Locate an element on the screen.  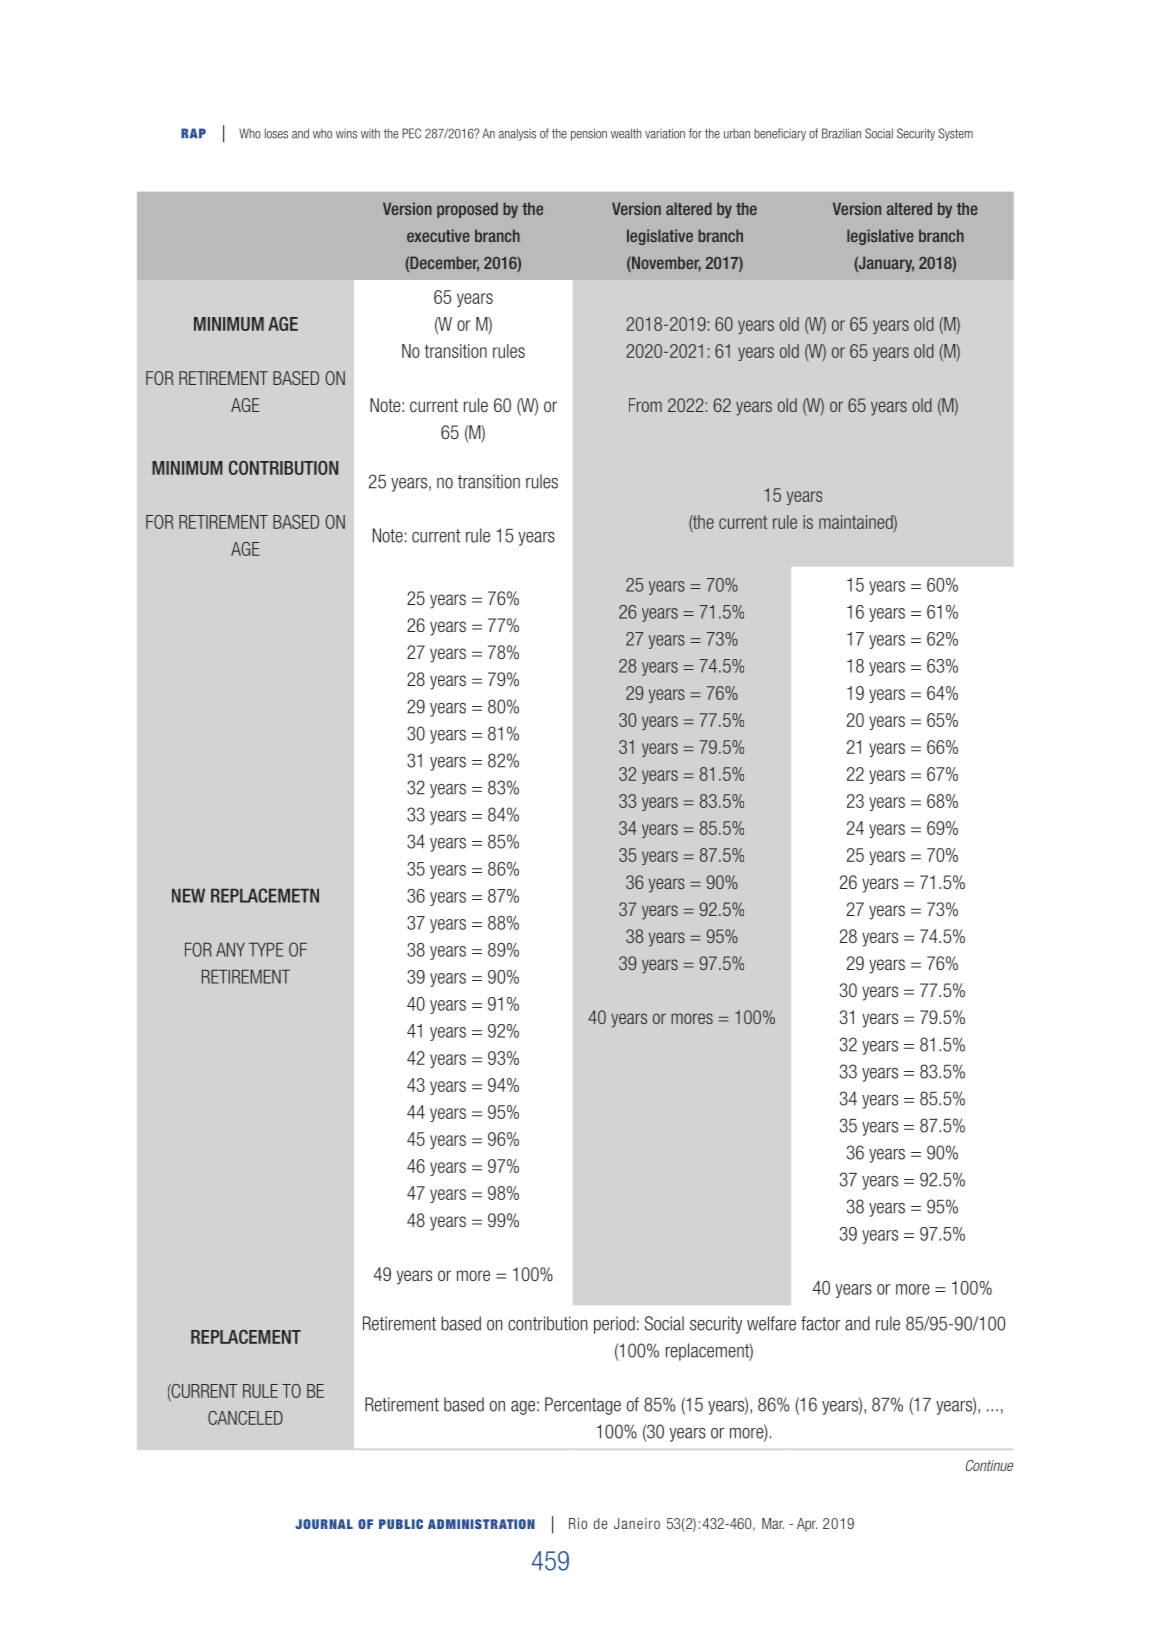
From is located at coordinates (645, 405).
